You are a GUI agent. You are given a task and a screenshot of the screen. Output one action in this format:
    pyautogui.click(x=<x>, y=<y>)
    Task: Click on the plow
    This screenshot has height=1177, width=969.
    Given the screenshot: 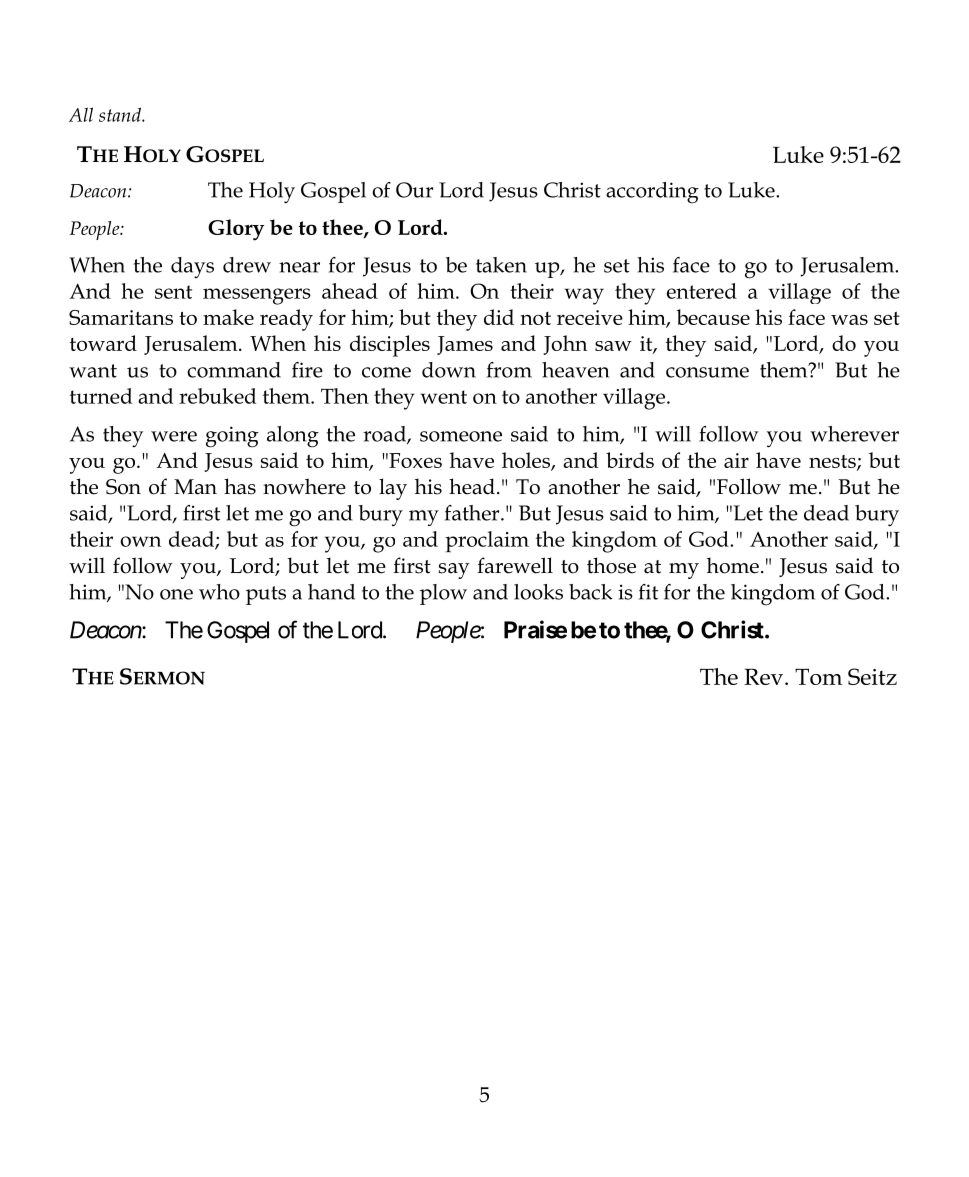 What is the action you would take?
    pyautogui.click(x=443, y=594)
